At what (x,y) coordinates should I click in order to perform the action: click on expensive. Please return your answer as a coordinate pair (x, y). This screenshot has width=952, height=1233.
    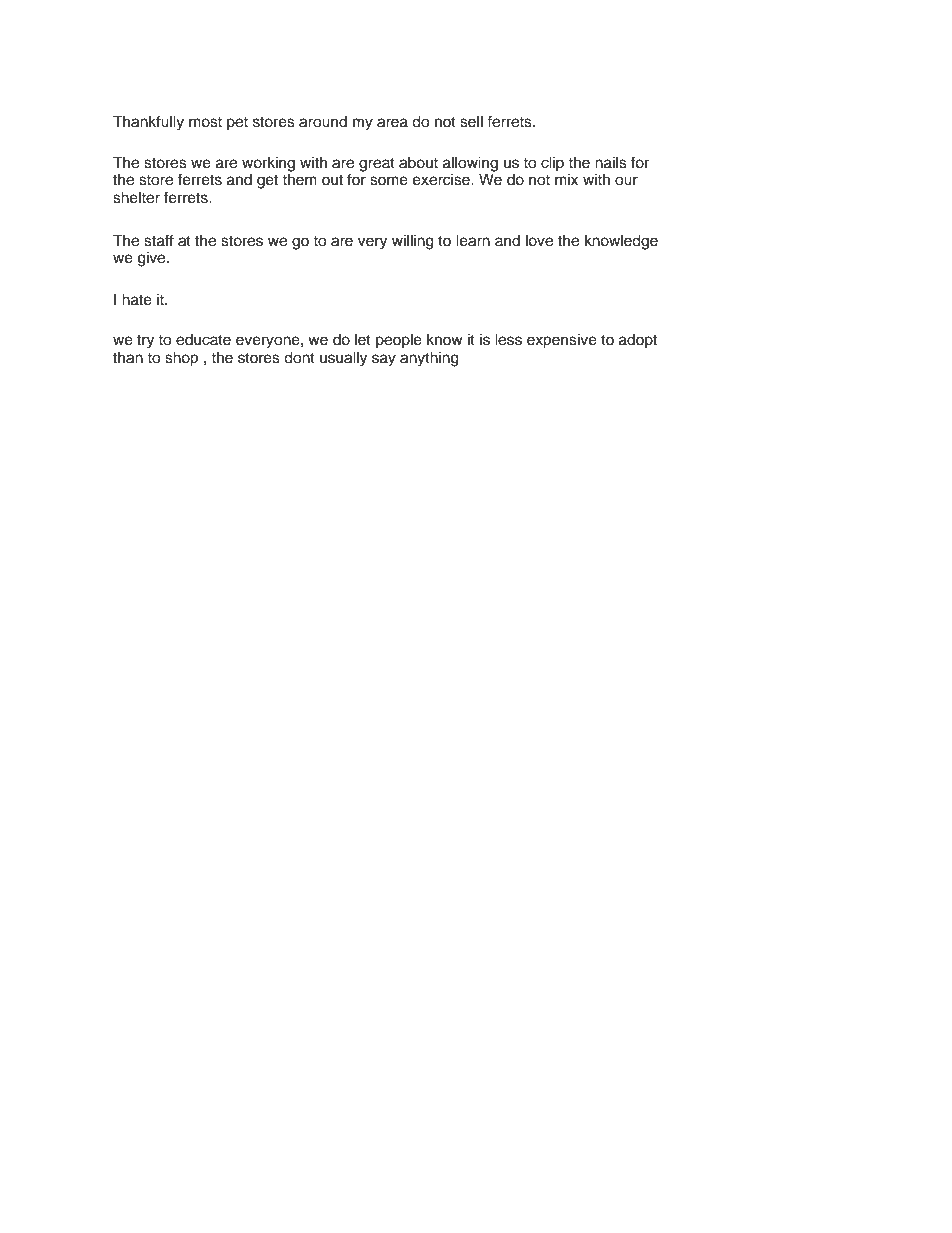
    Looking at the image, I should click on (562, 341).
